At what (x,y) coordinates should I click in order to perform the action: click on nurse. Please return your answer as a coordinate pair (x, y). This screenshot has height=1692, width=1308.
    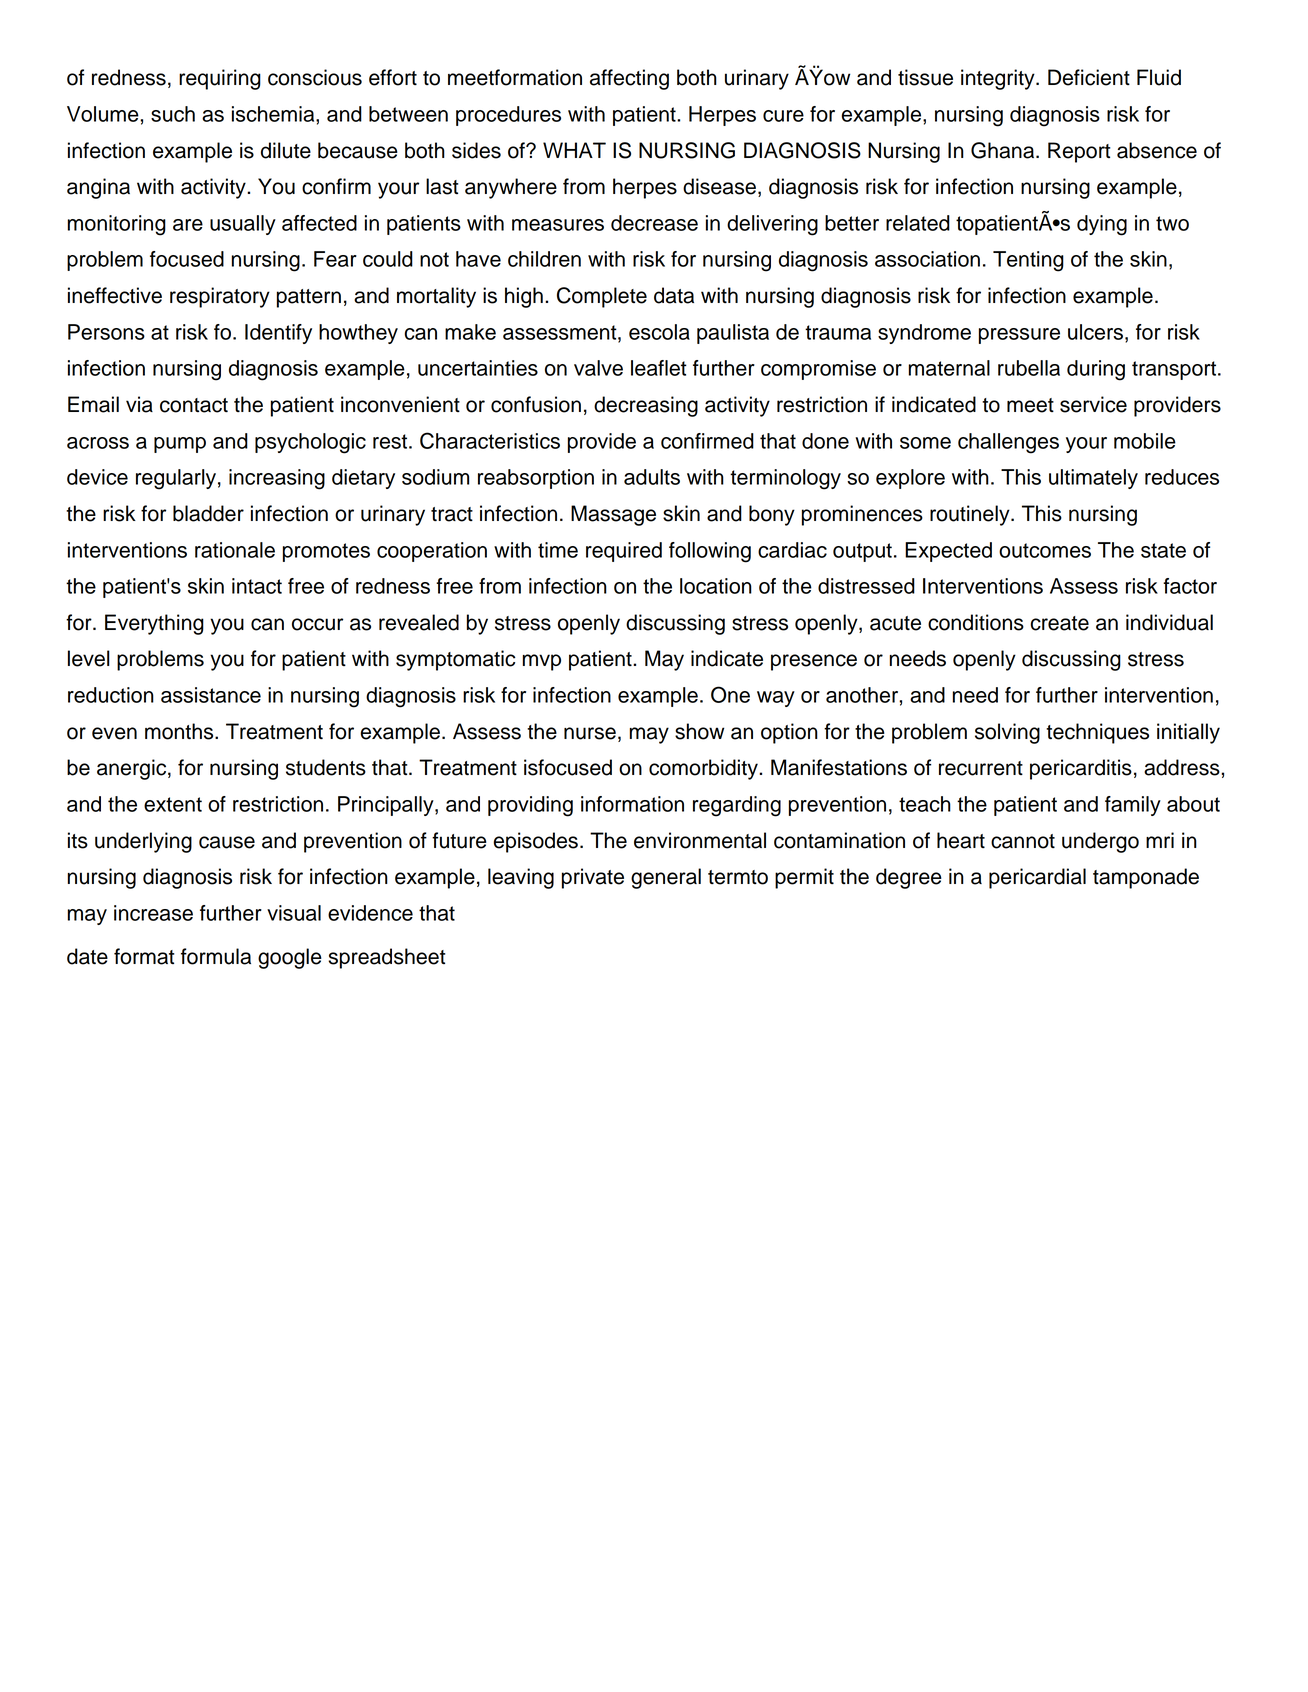
    Looking at the image, I should click on (590, 733).
